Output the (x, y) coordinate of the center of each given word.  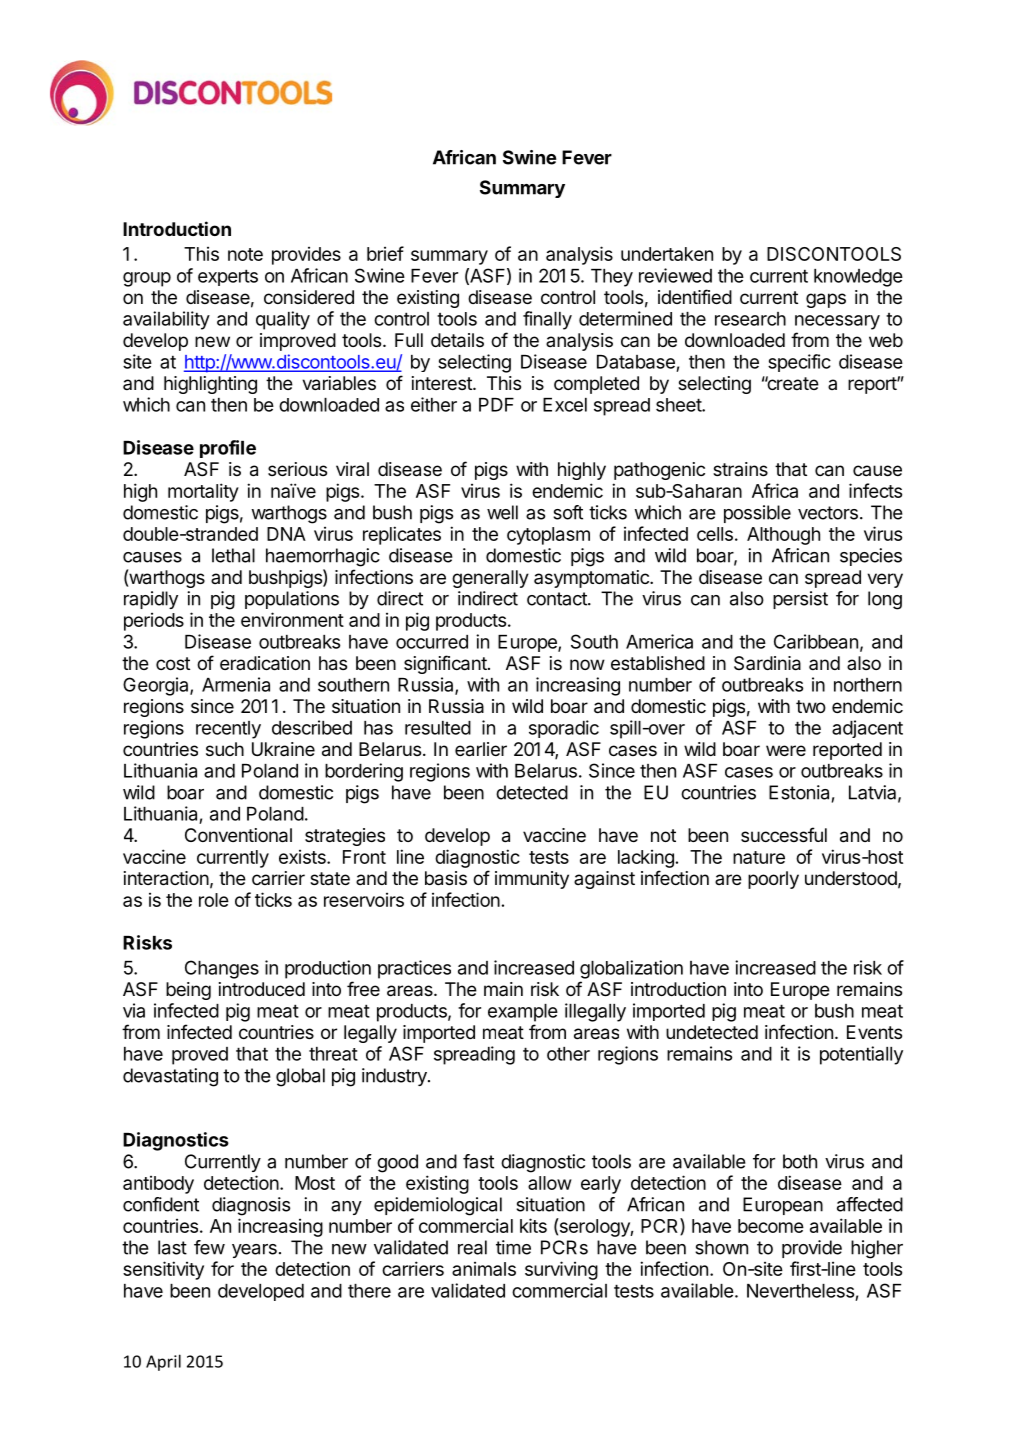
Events (874, 1032)
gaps (826, 300)
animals (484, 1269)
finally (547, 320)
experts (228, 277)
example (523, 1013)
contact (558, 599)
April (163, 1362)
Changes (222, 969)
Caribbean (816, 641)
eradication (265, 663)
